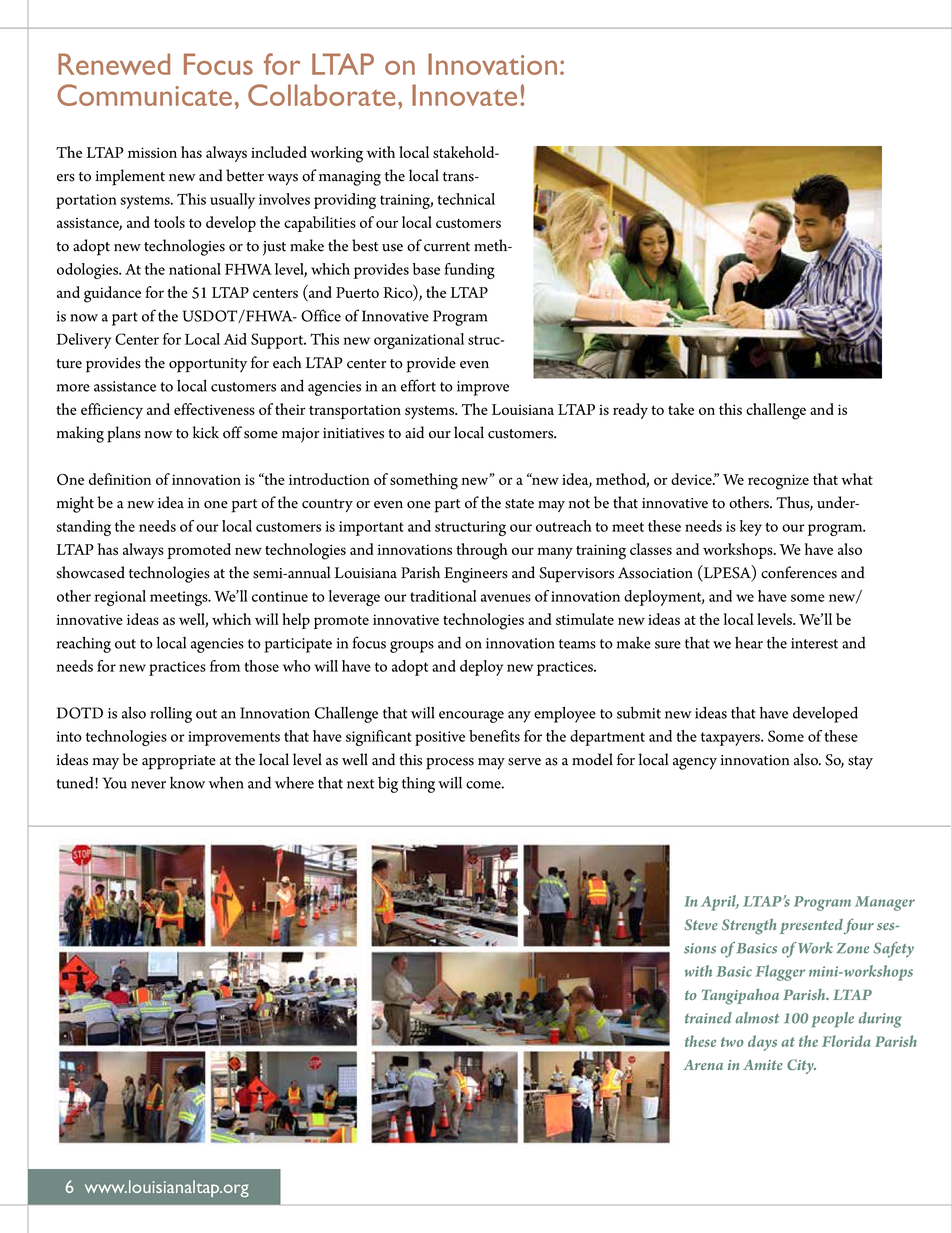 This screenshot has height=1233, width=952. Describe the element at coordinates (762, 1043) in the screenshot. I see `days` at that location.
